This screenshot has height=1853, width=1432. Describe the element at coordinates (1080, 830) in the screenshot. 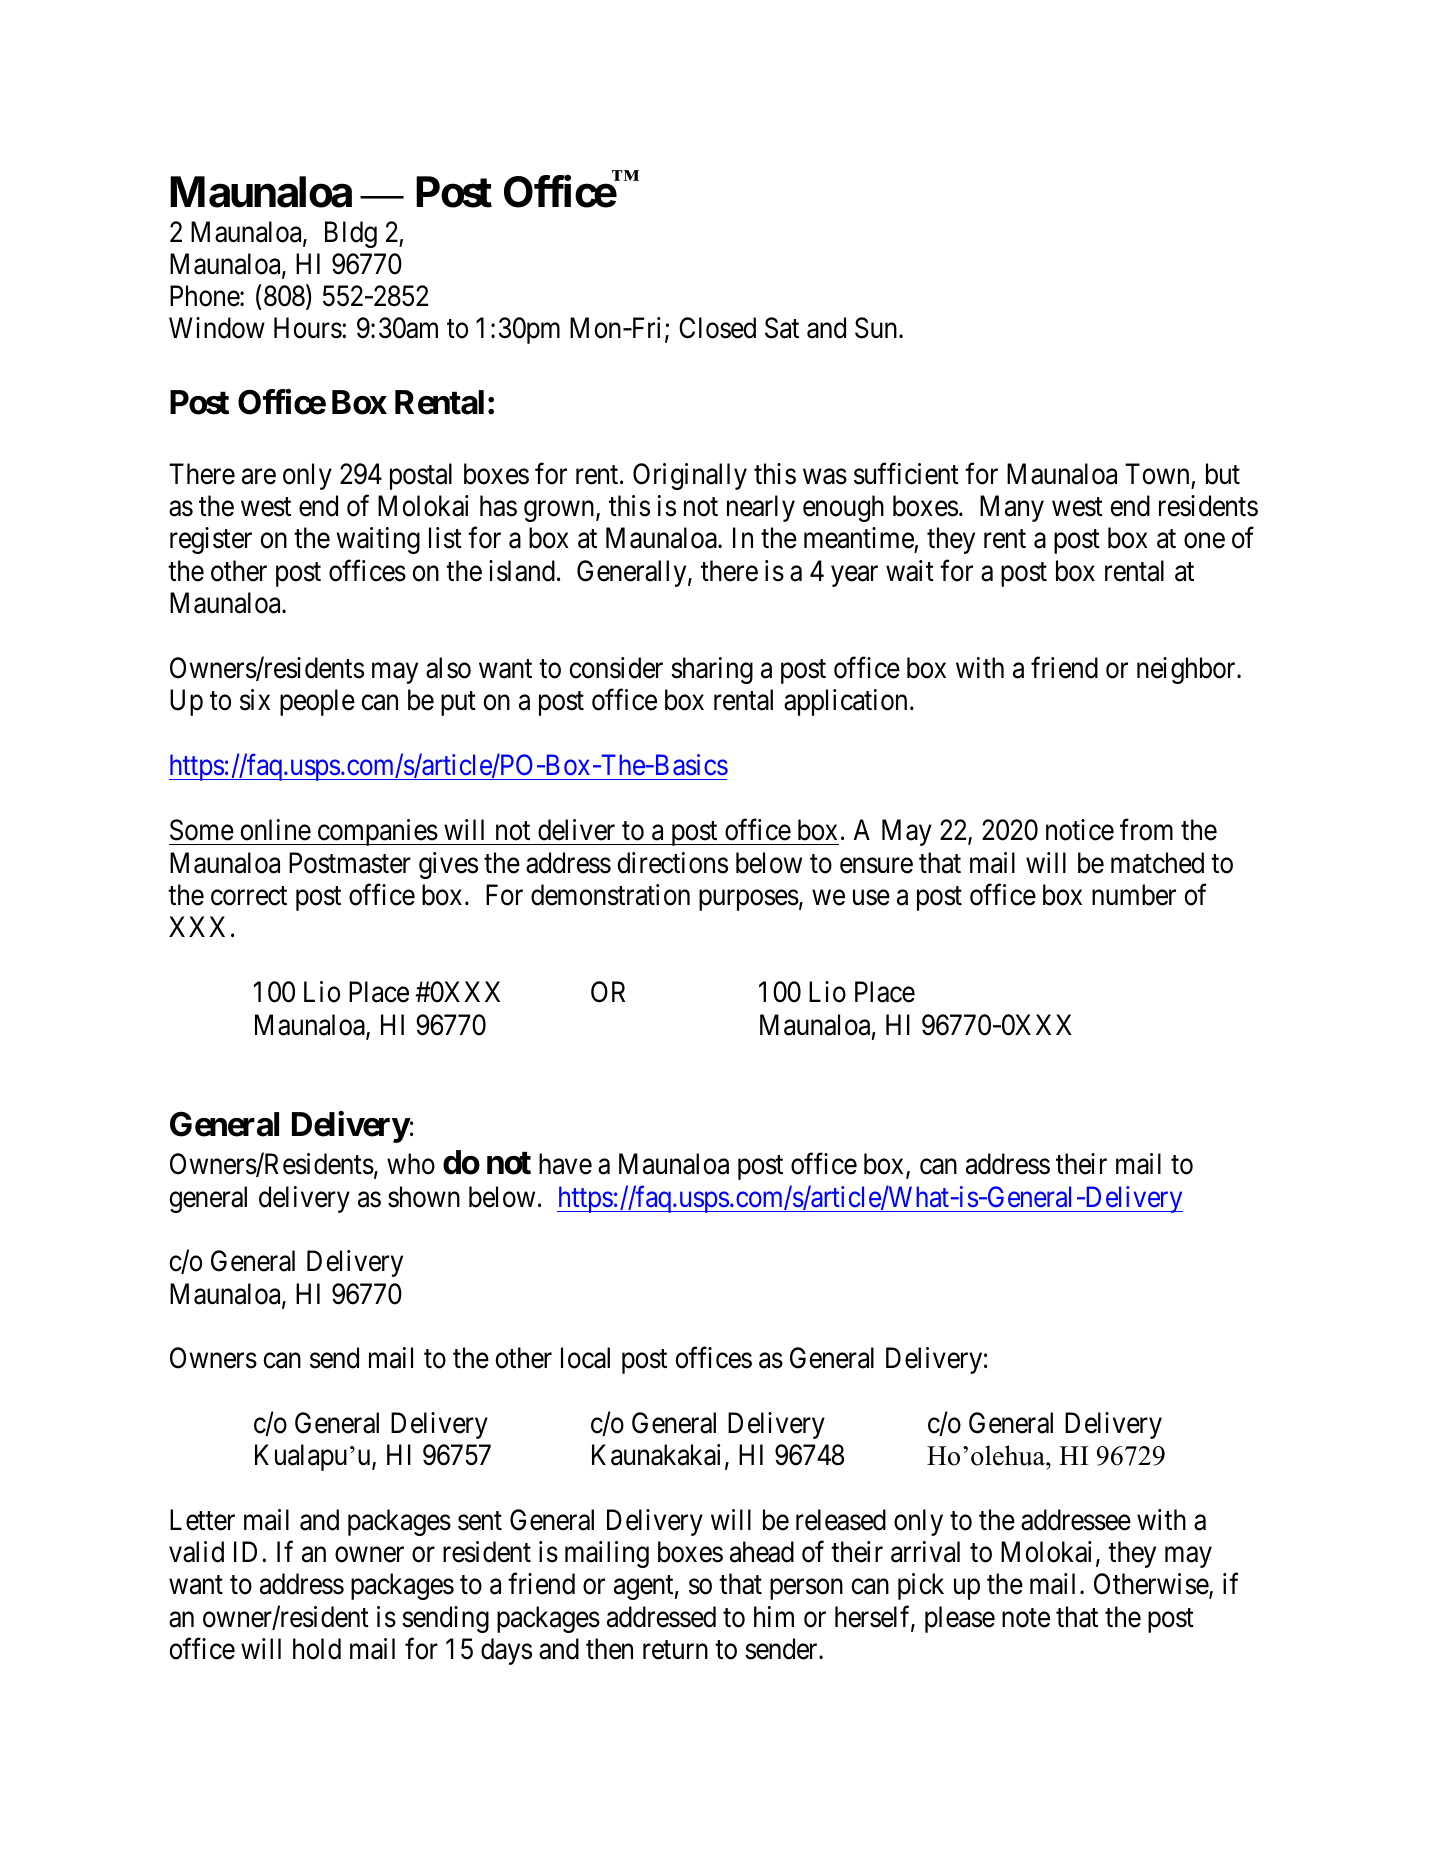

I see `notice` at that location.
